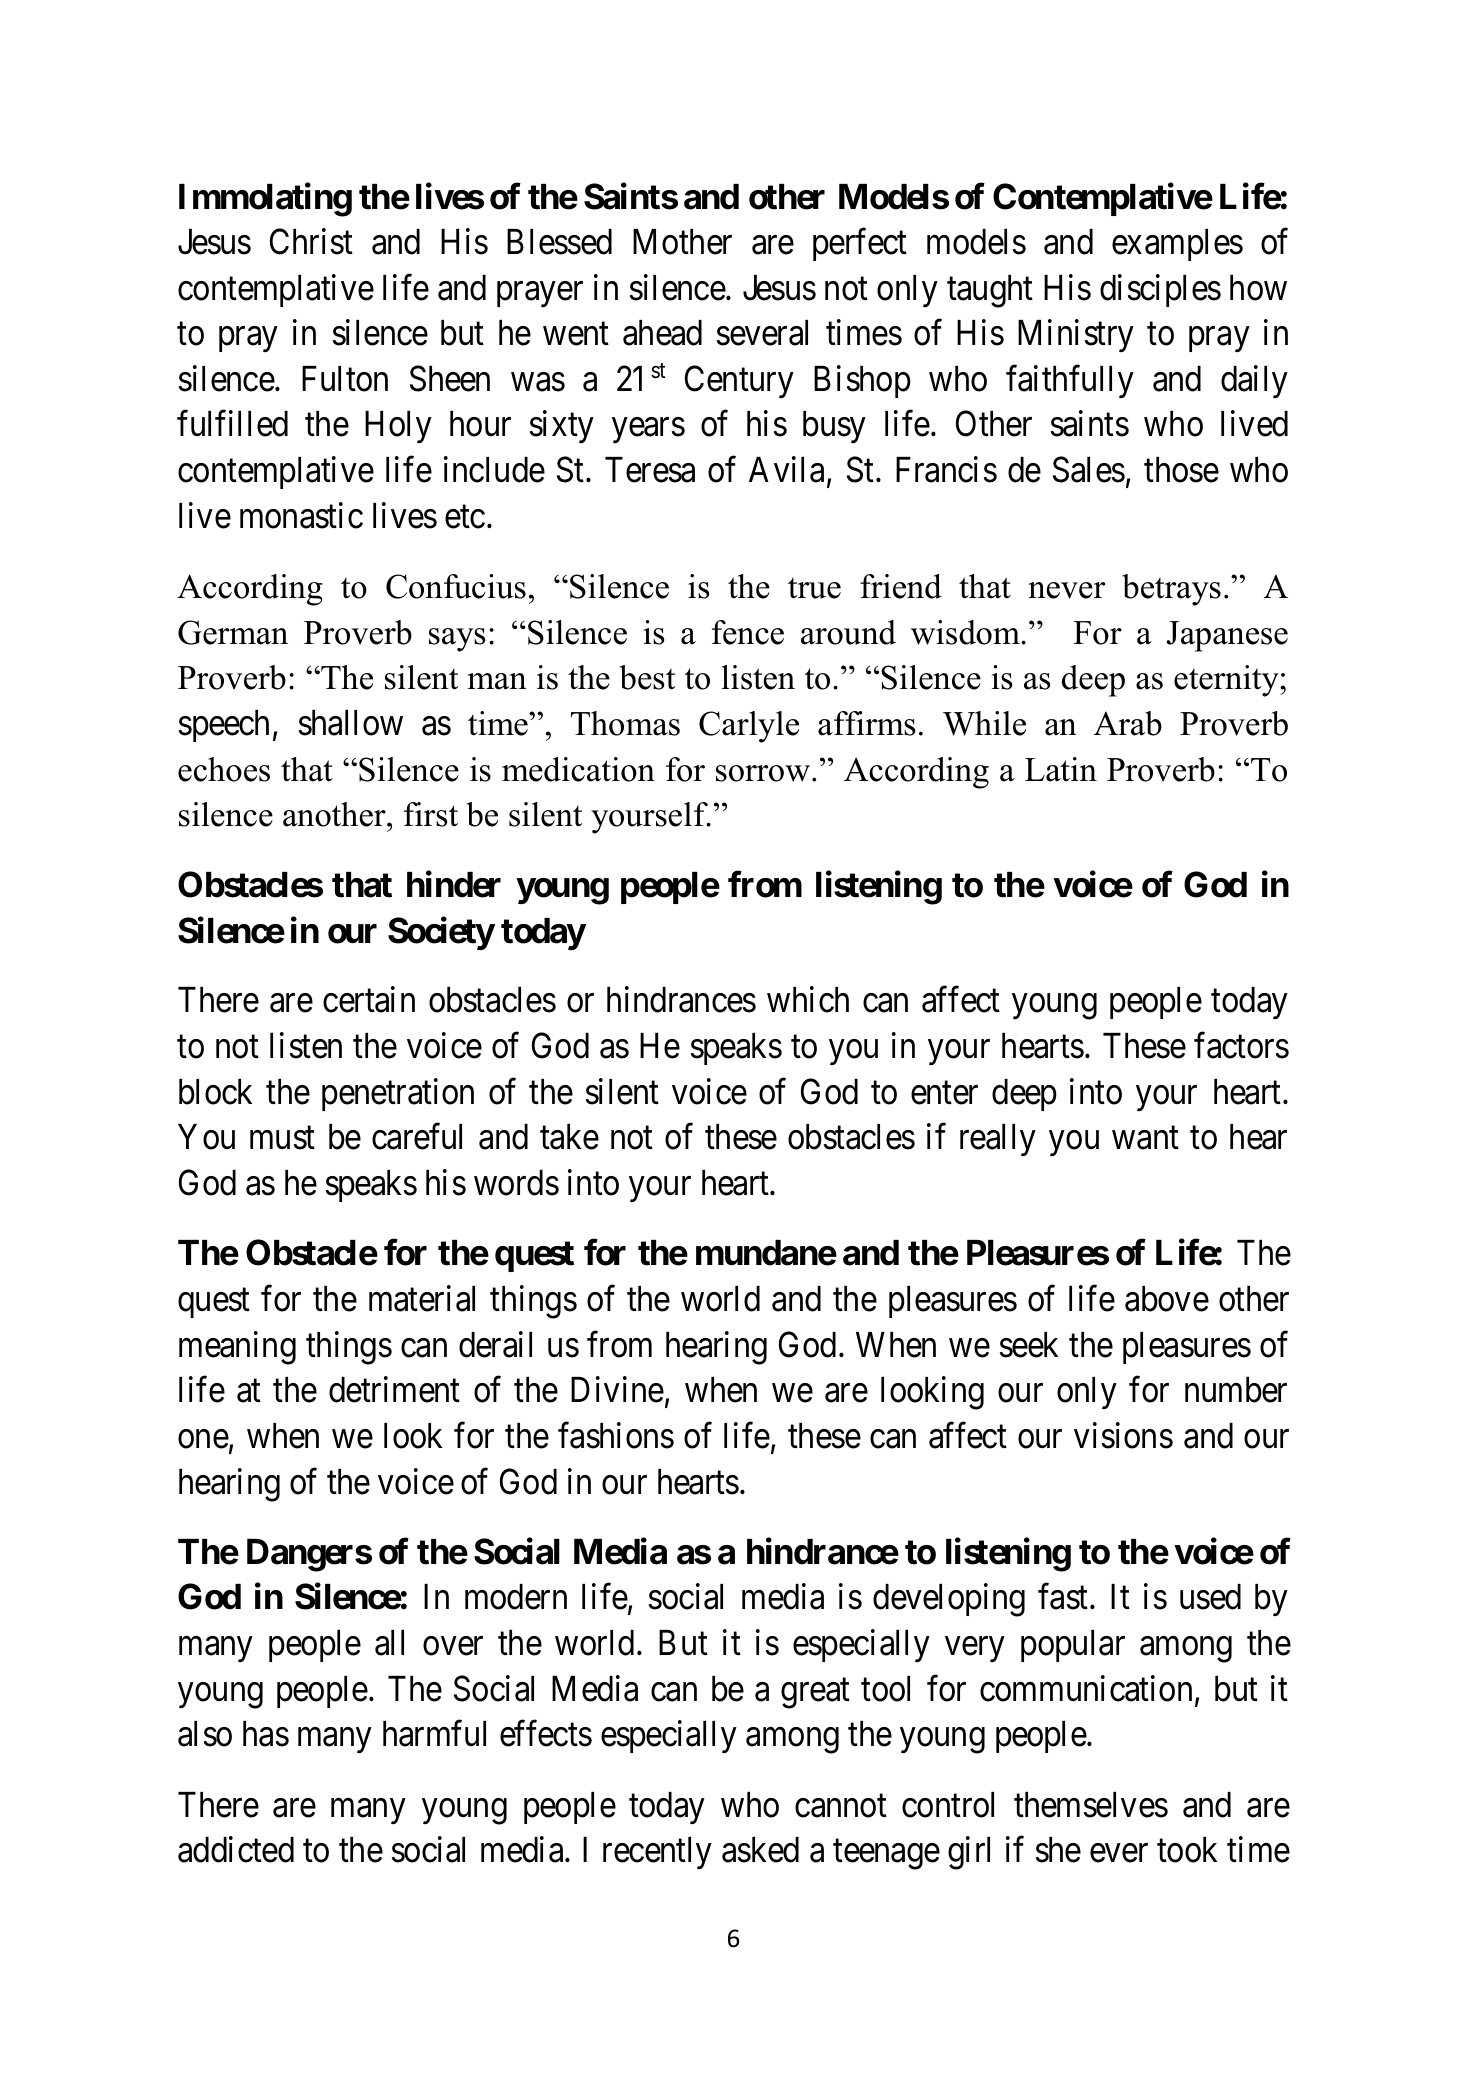 This document has width=1467, height=2075. I want to click on betrays, so click(1171, 590).
